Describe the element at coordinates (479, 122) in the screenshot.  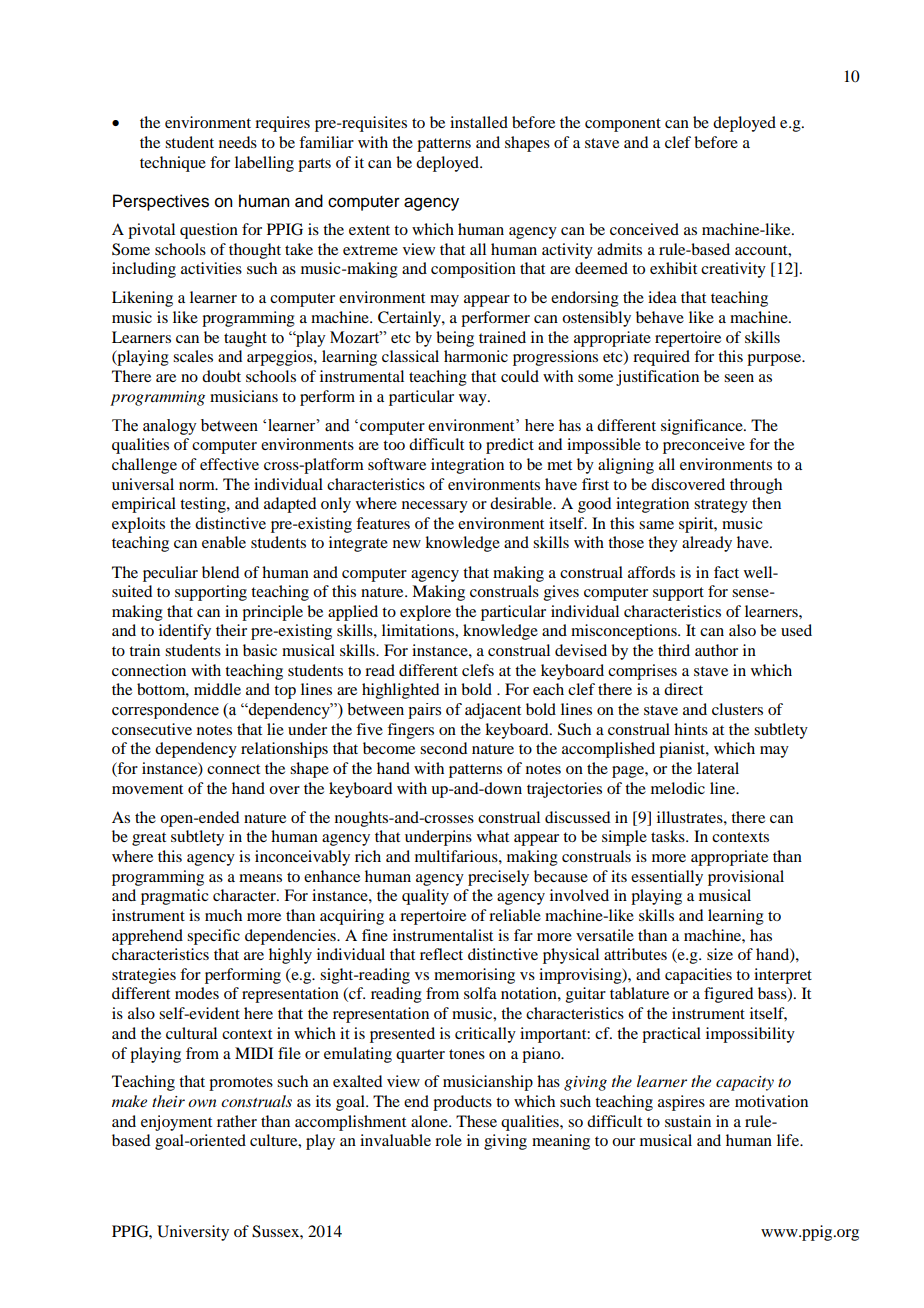
I see `installed` at that location.
